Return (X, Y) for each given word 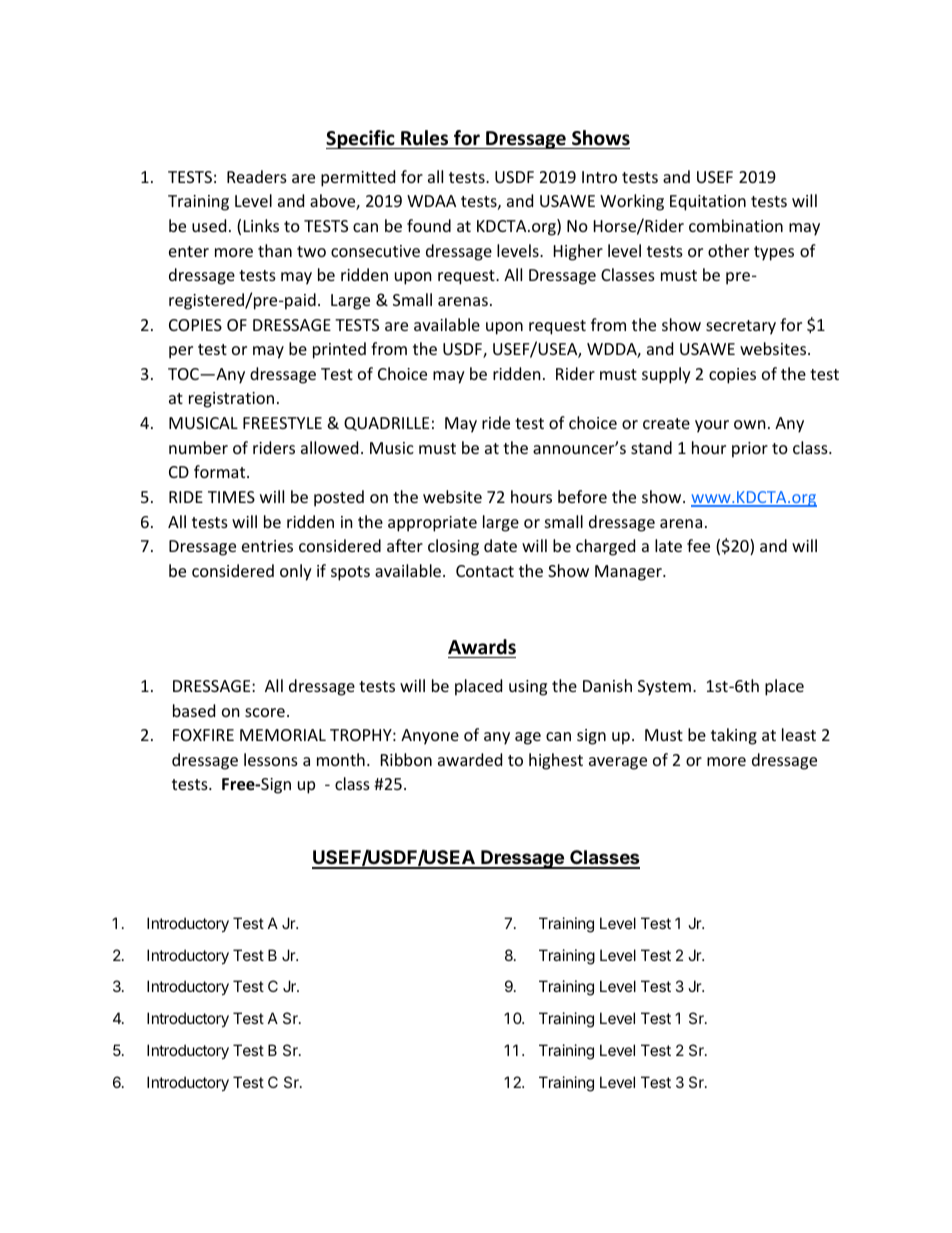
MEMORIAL (283, 735)
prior (750, 450)
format (221, 471)
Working (632, 202)
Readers (257, 176)
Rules (424, 138)
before (582, 496)
